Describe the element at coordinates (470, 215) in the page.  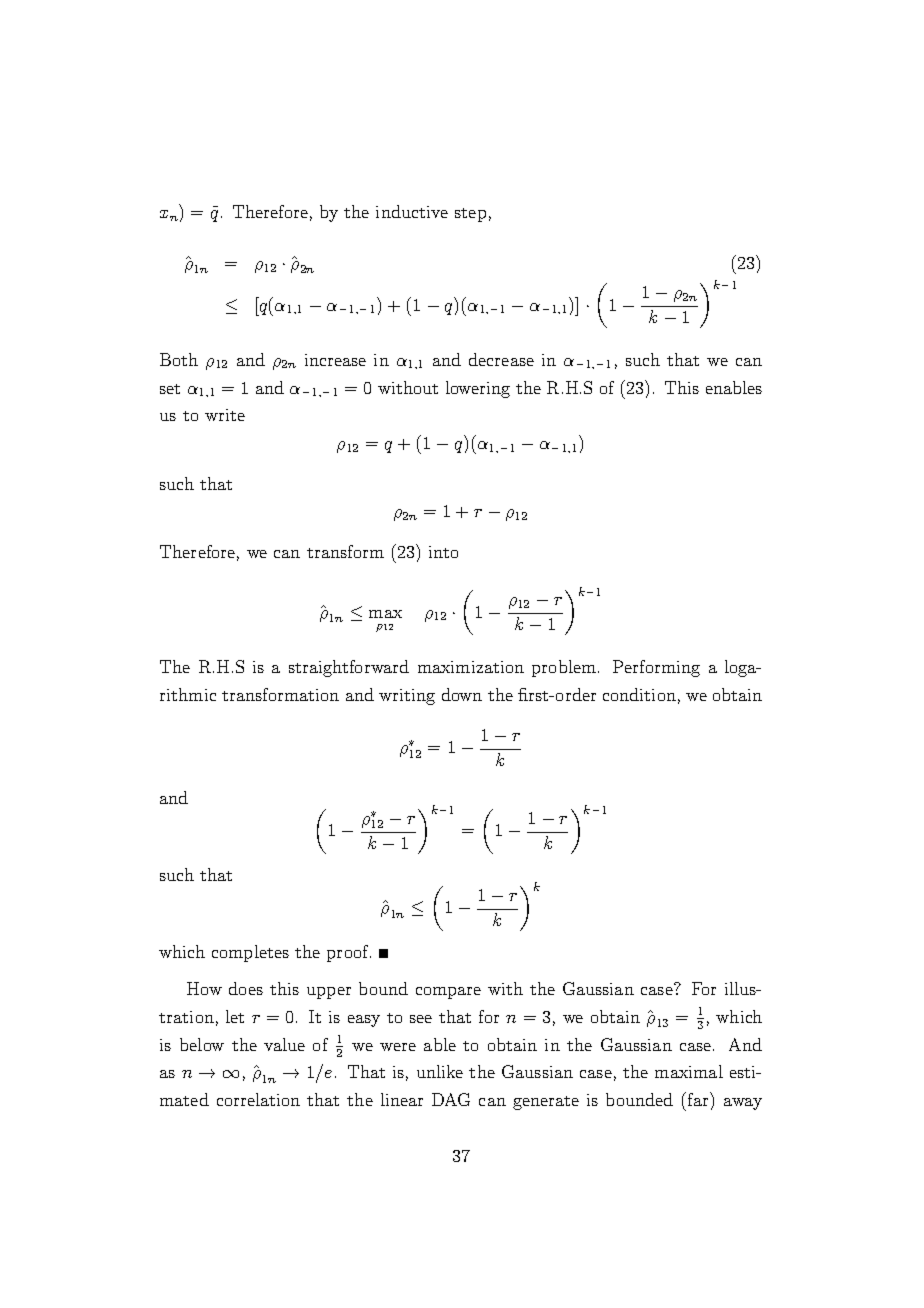
I see `step` at that location.
